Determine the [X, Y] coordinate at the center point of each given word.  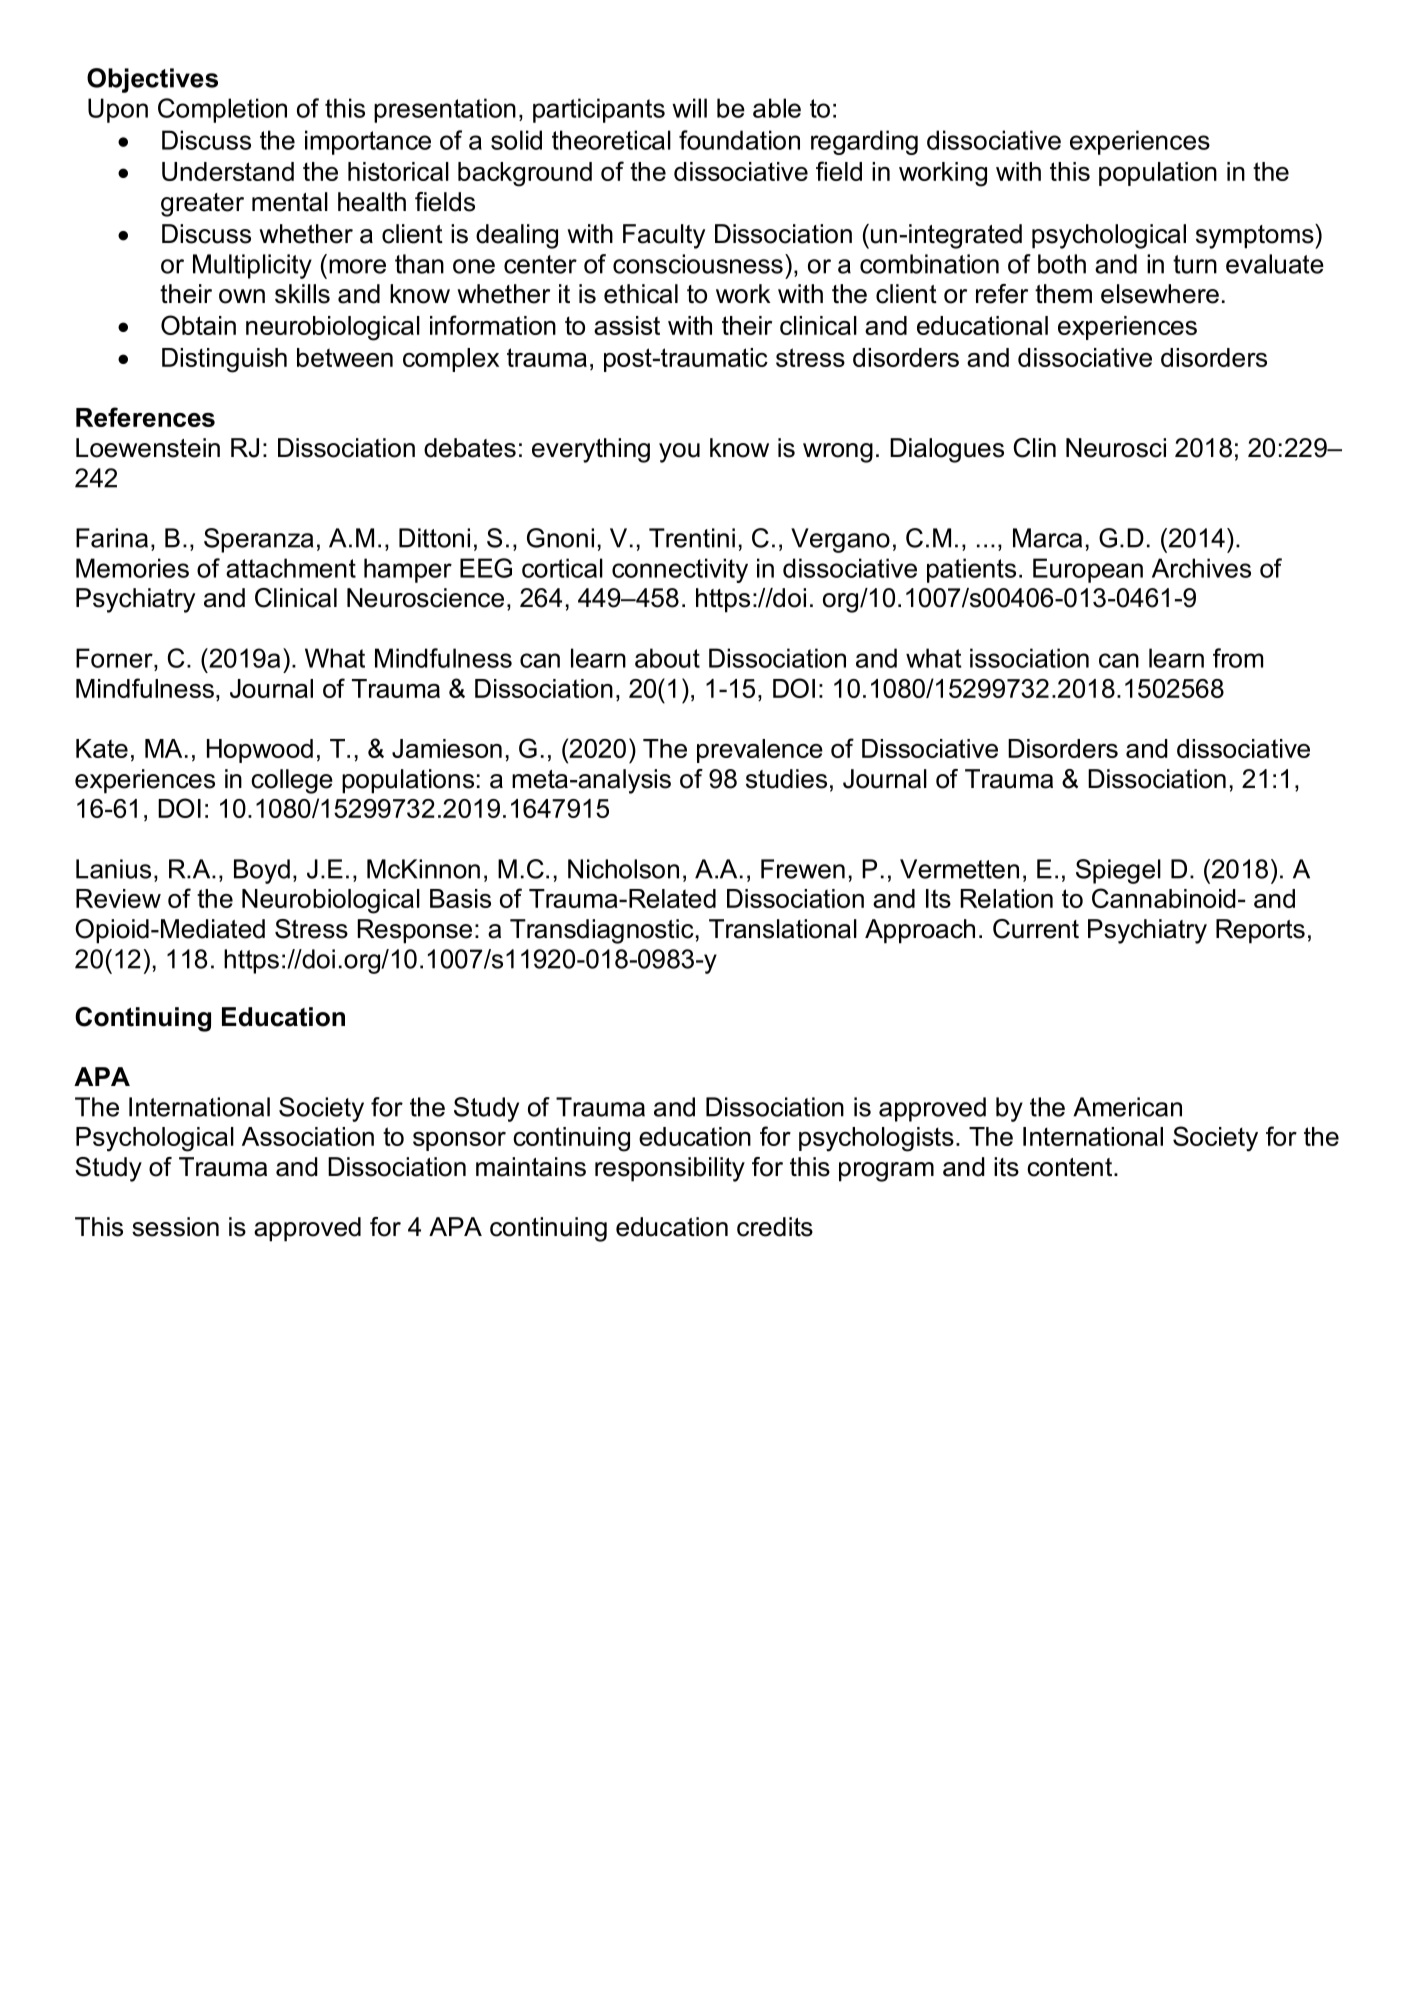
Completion [222, 110]
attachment [291, 568]
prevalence [760, 751]
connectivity [680, 570]
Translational [783, 929]
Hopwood [260, 751]
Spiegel [1118, 871]
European [1088, 570]
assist [627, 325]
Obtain [198, 325]
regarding [864, 142]
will [689, 108]
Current [1036, 929]
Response [415, 931]
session [175, 1227]
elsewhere [1160, 294]
